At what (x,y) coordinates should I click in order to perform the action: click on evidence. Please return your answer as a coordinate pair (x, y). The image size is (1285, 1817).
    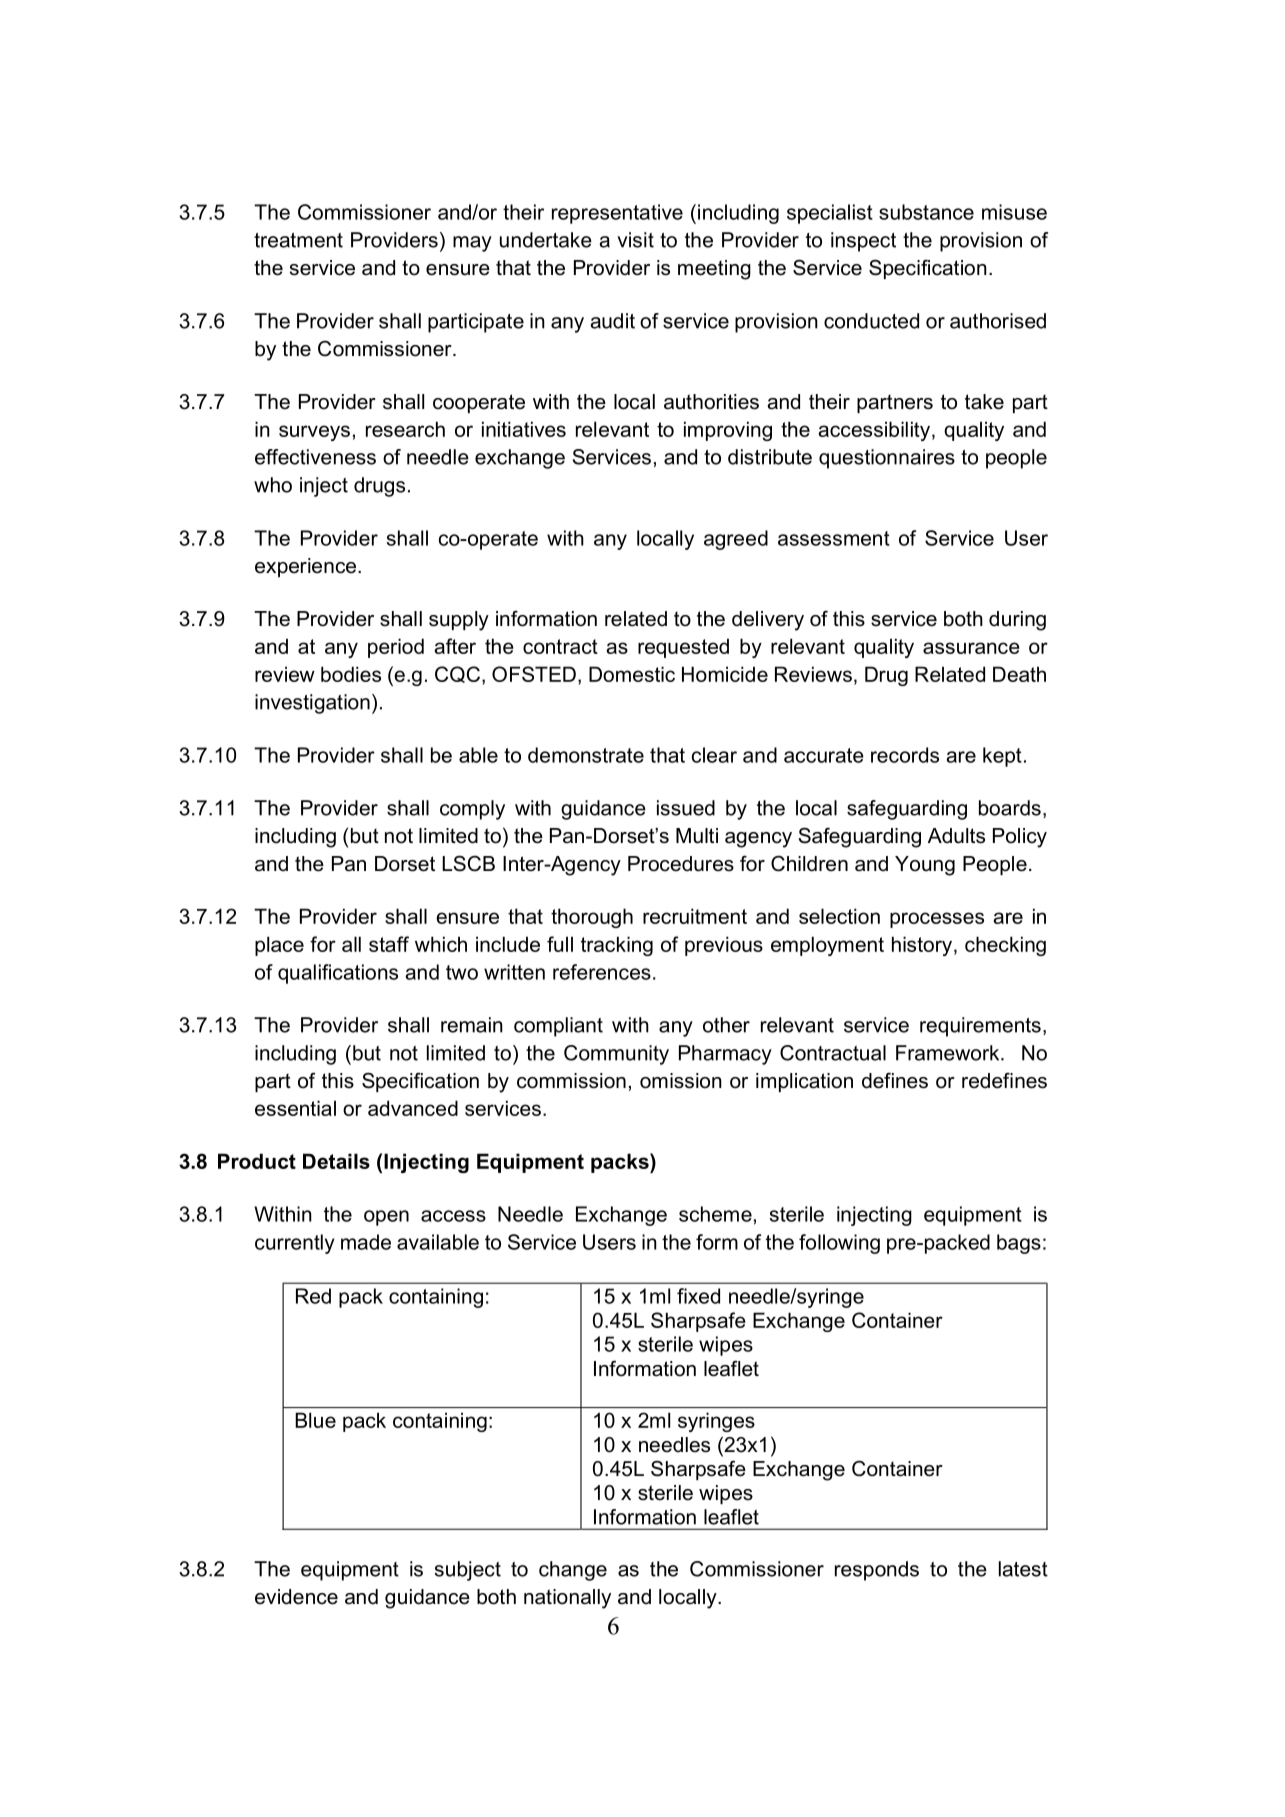
    Looking at the image, I should click on (296, 1597).
